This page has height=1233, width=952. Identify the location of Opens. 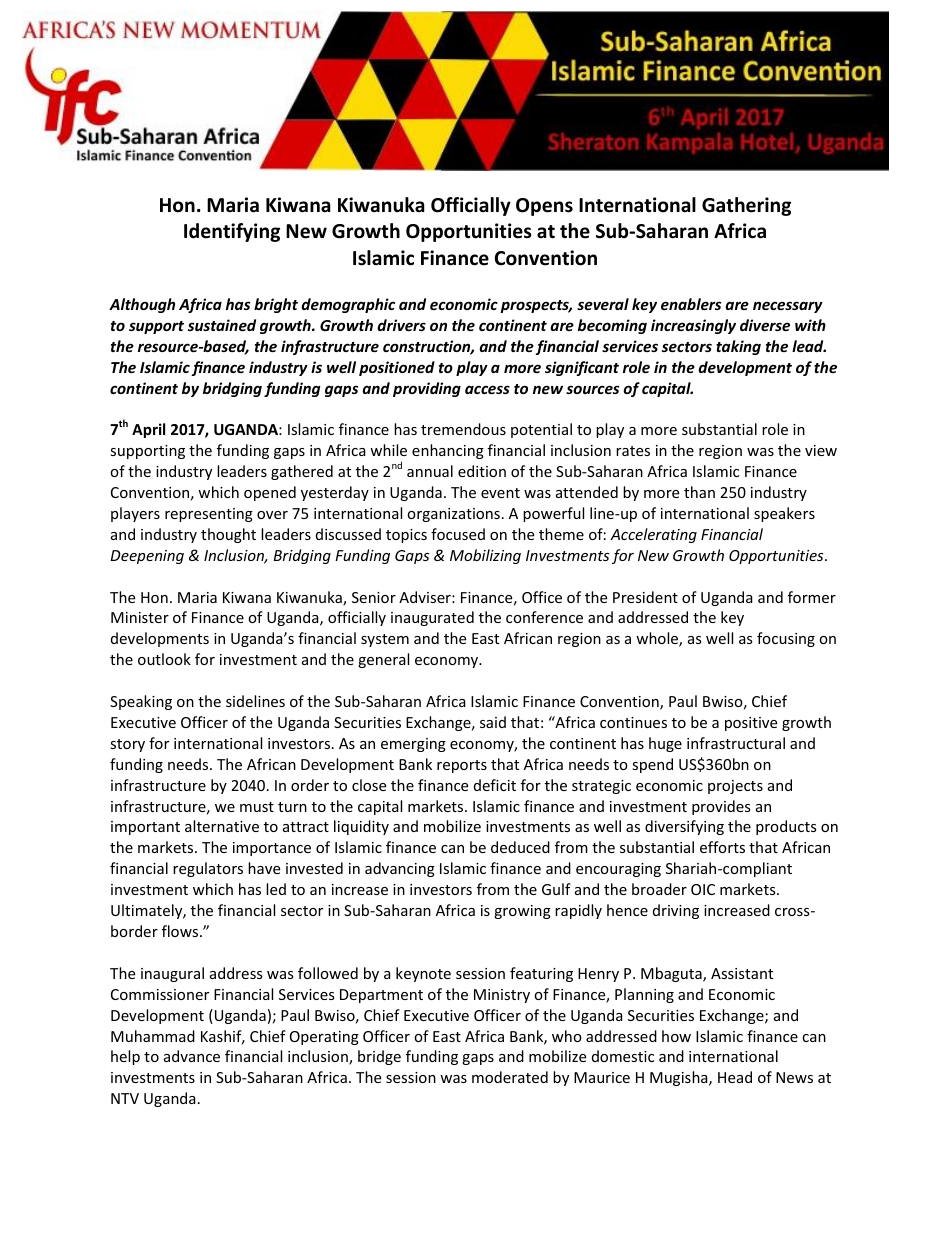
(544, 207).
